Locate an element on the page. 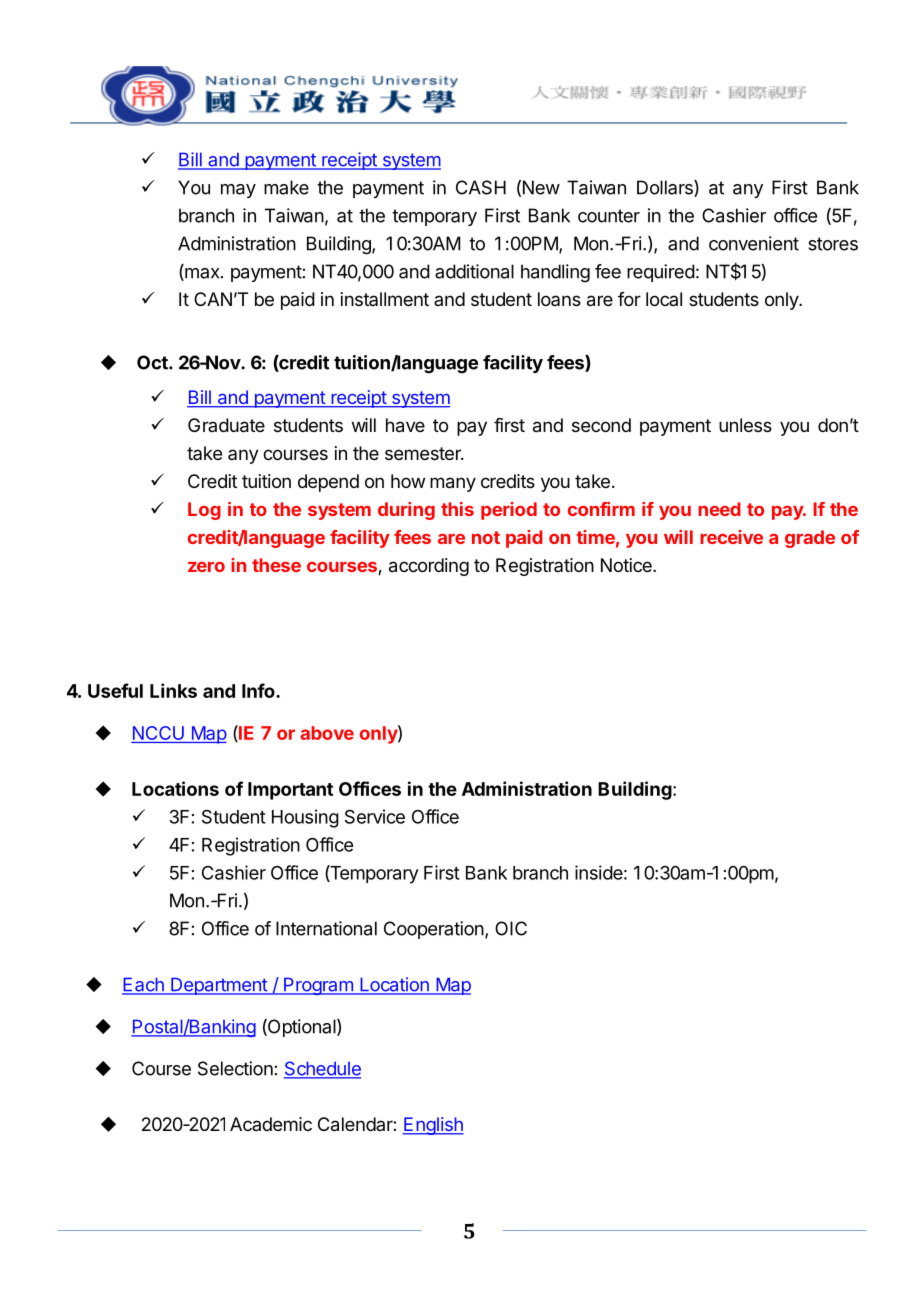 The height and width of the document is (1308, 924). Links is located at coordinates (173, 690).
